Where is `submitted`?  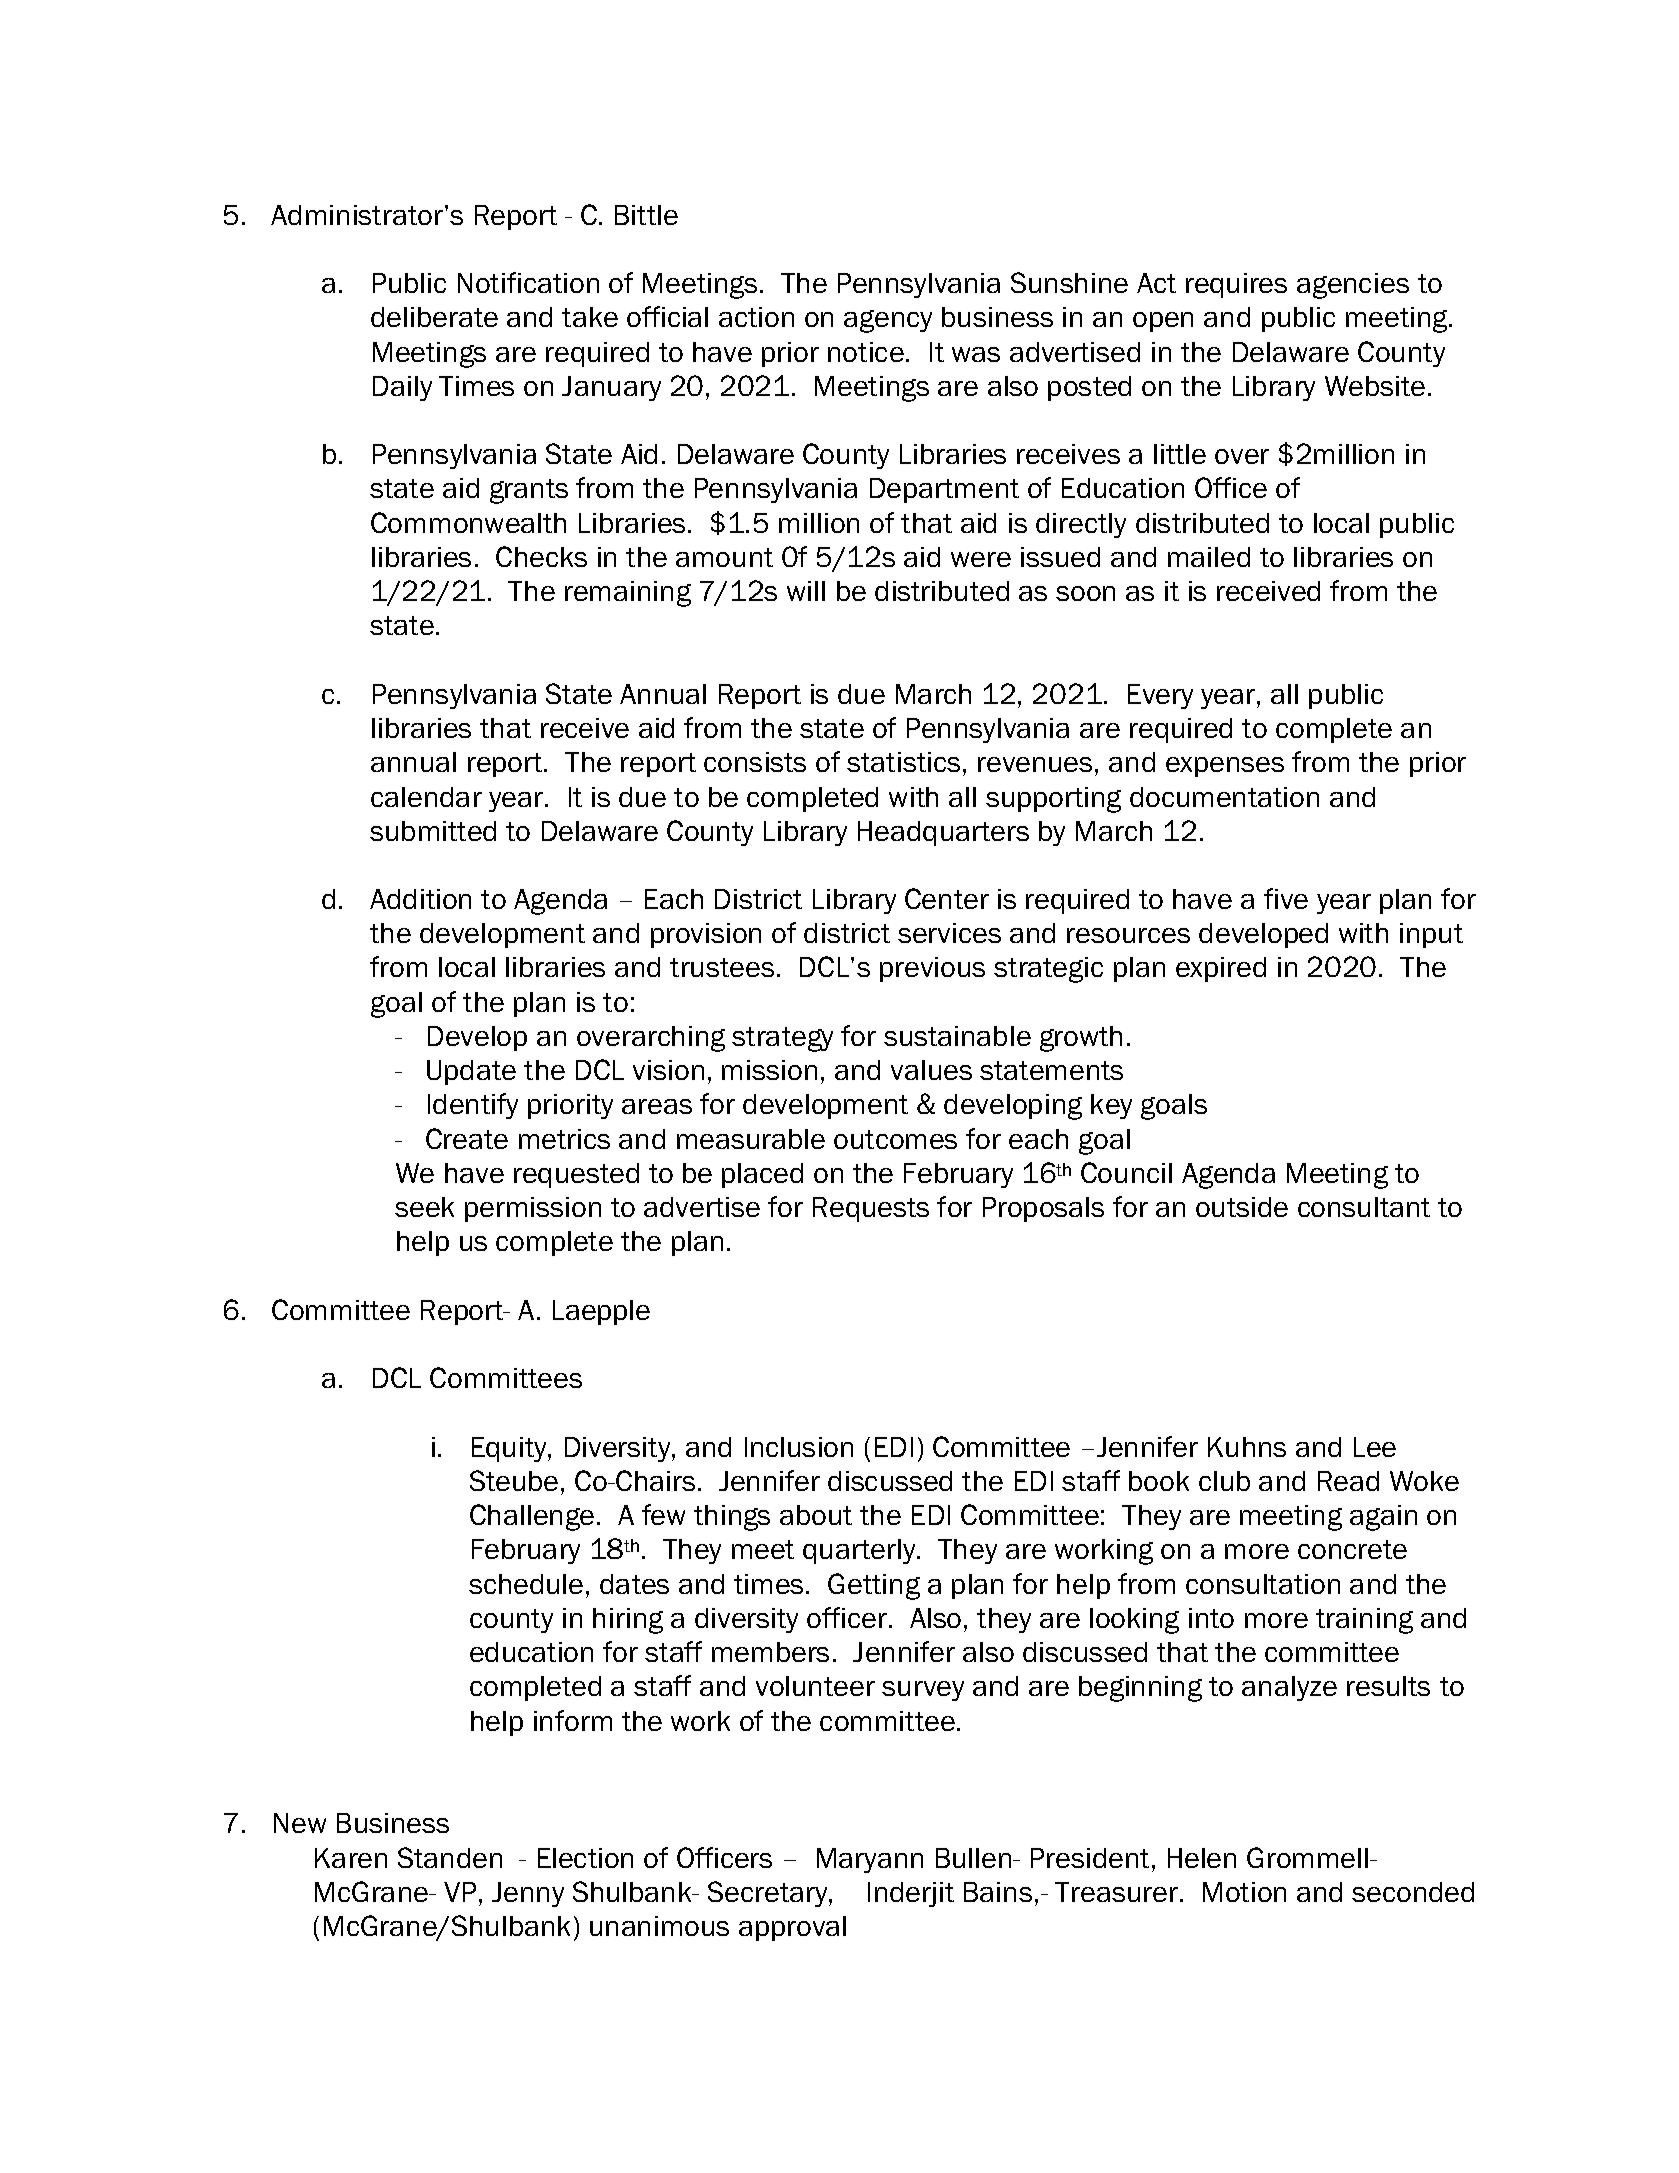
submitted is located at coordinates (433, 831).
